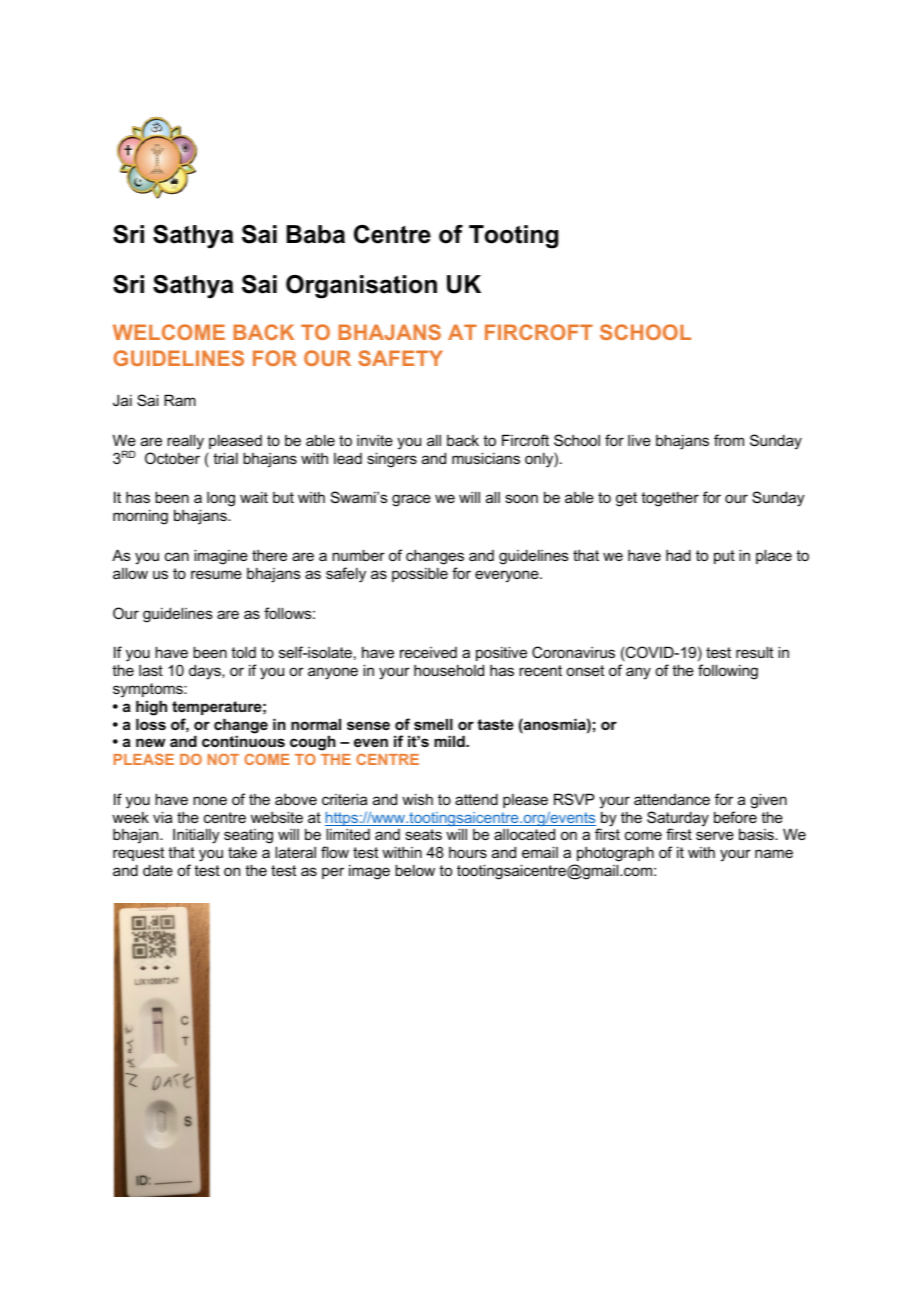  What do you see at coordinates (180, 400) in the page?
I see `Ram` at bounding box center [180, 400].
